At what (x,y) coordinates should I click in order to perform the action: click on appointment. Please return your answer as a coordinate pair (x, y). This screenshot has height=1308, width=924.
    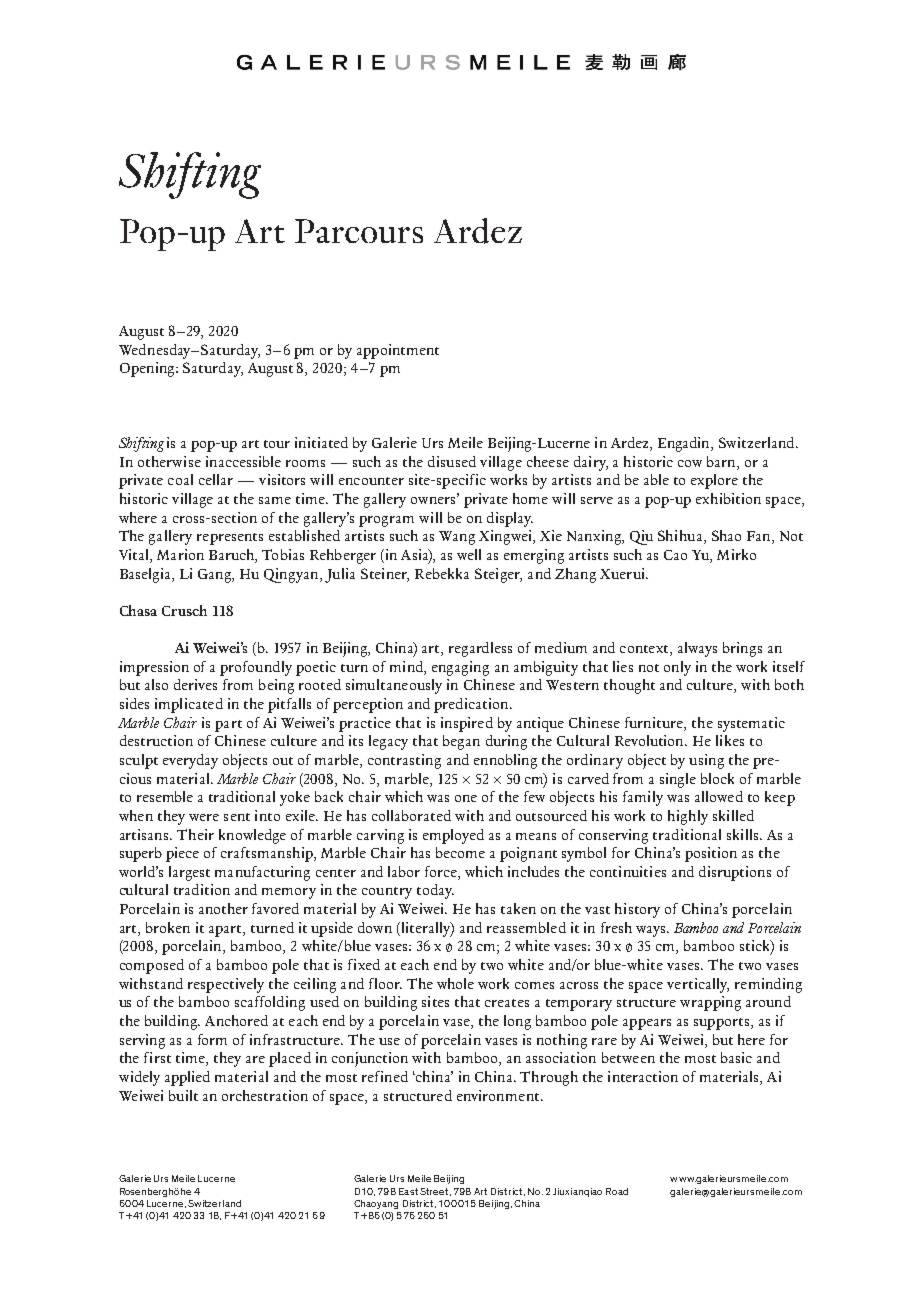
    Looking at the image, I should click on (398, 351).
